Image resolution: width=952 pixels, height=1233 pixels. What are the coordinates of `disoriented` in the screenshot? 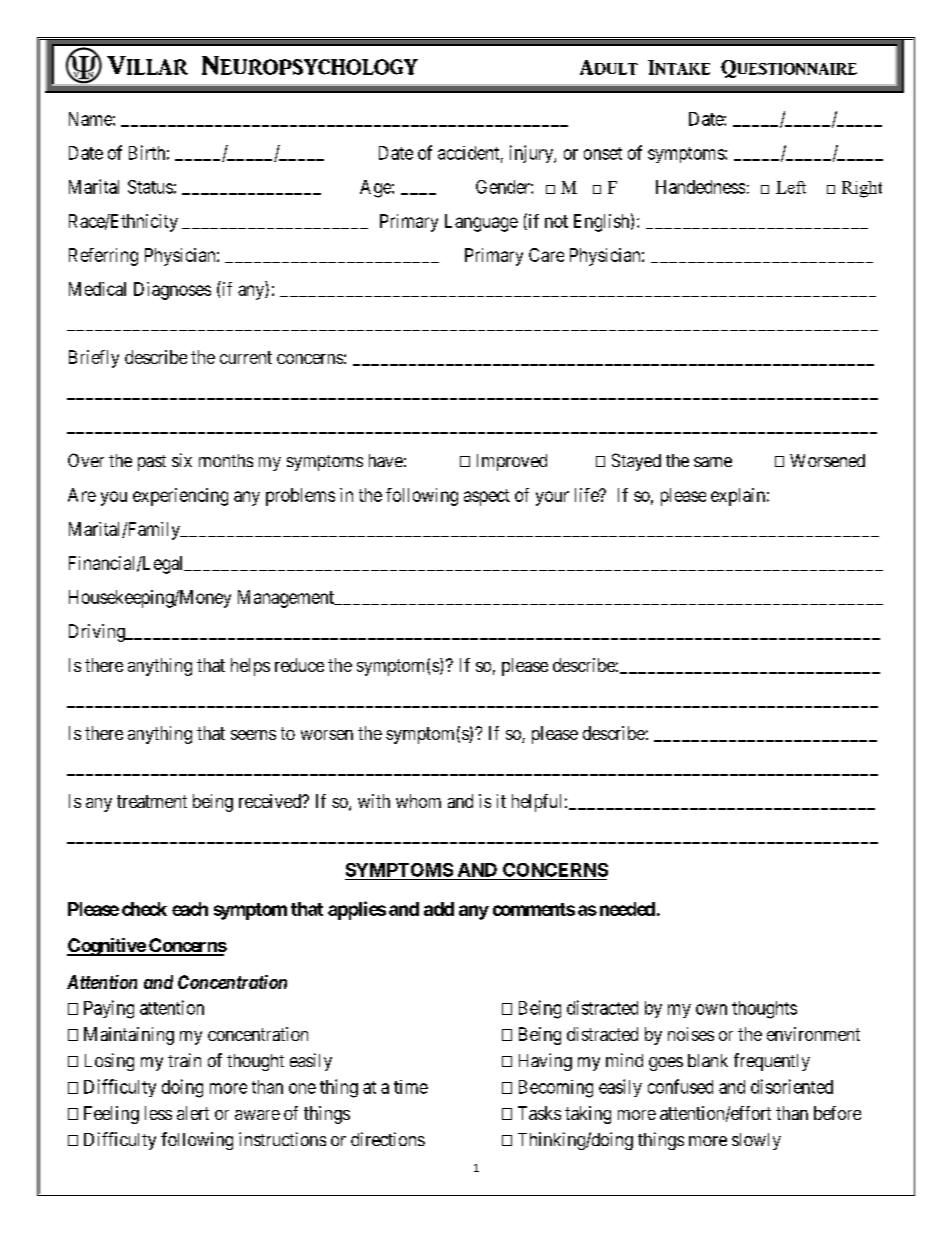 It's located at (792, 1086).
